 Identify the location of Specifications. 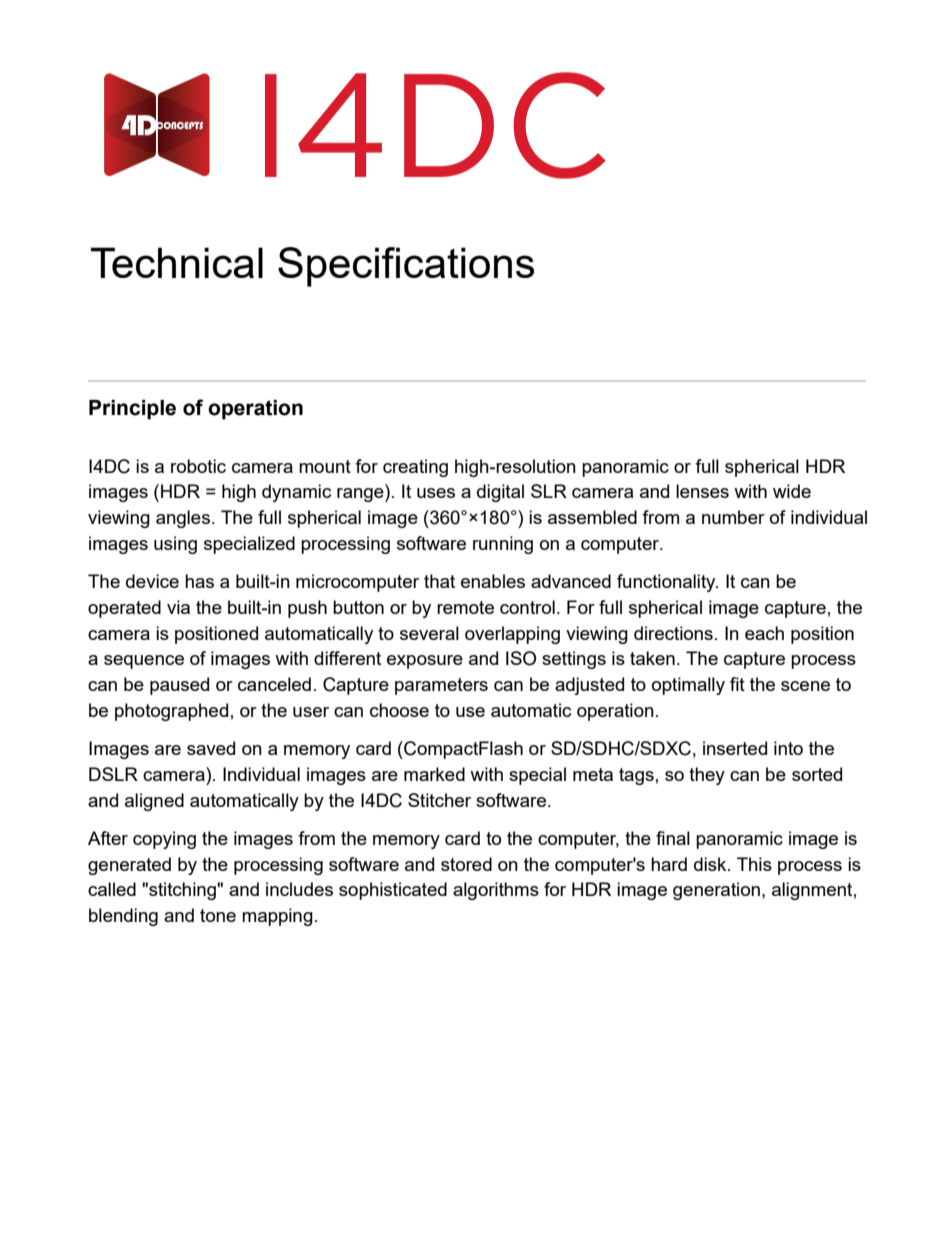
(406, 267).
